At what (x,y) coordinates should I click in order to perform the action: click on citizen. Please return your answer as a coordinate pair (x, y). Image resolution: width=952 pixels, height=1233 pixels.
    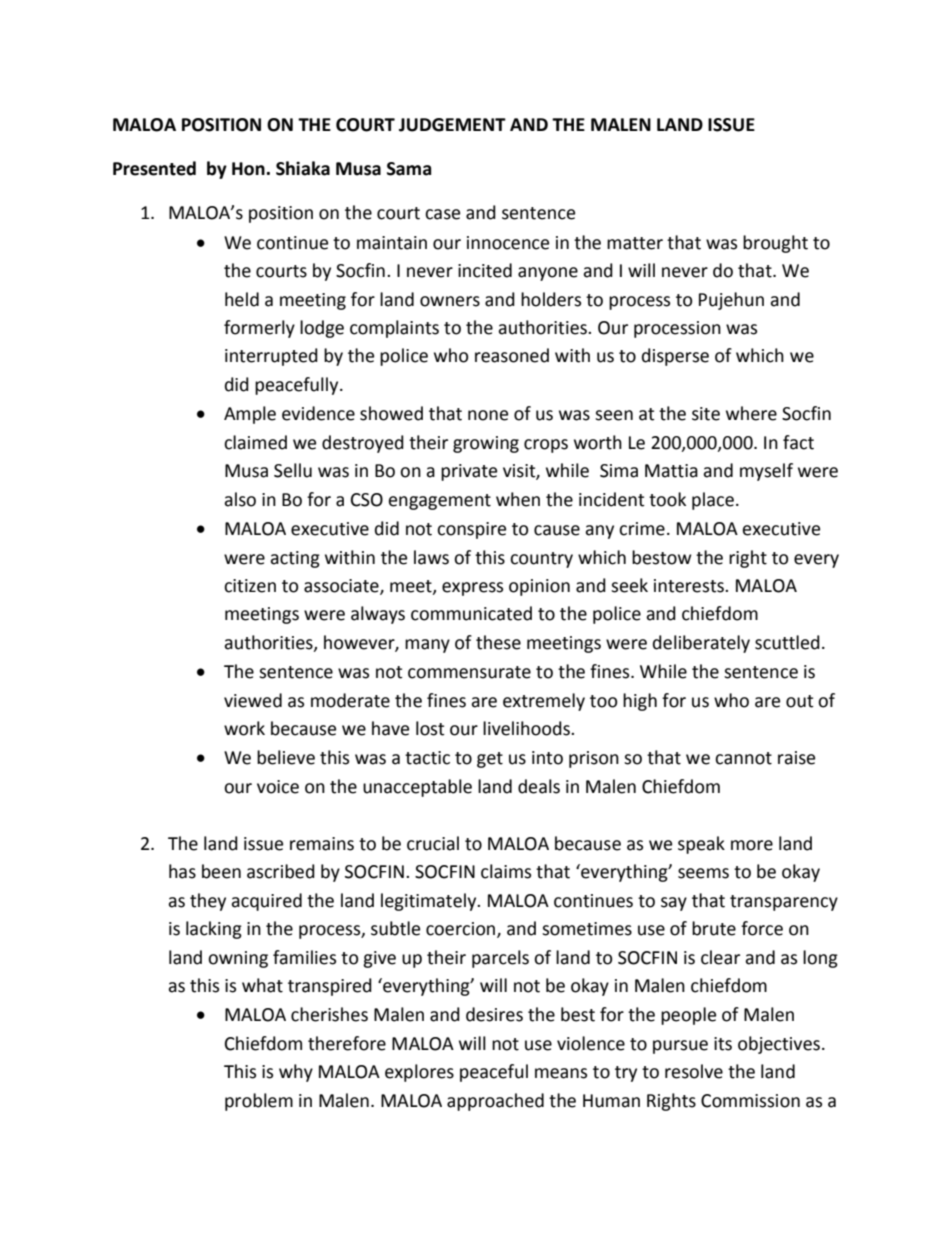
    Looking at the image, I should click on (250, 586).
